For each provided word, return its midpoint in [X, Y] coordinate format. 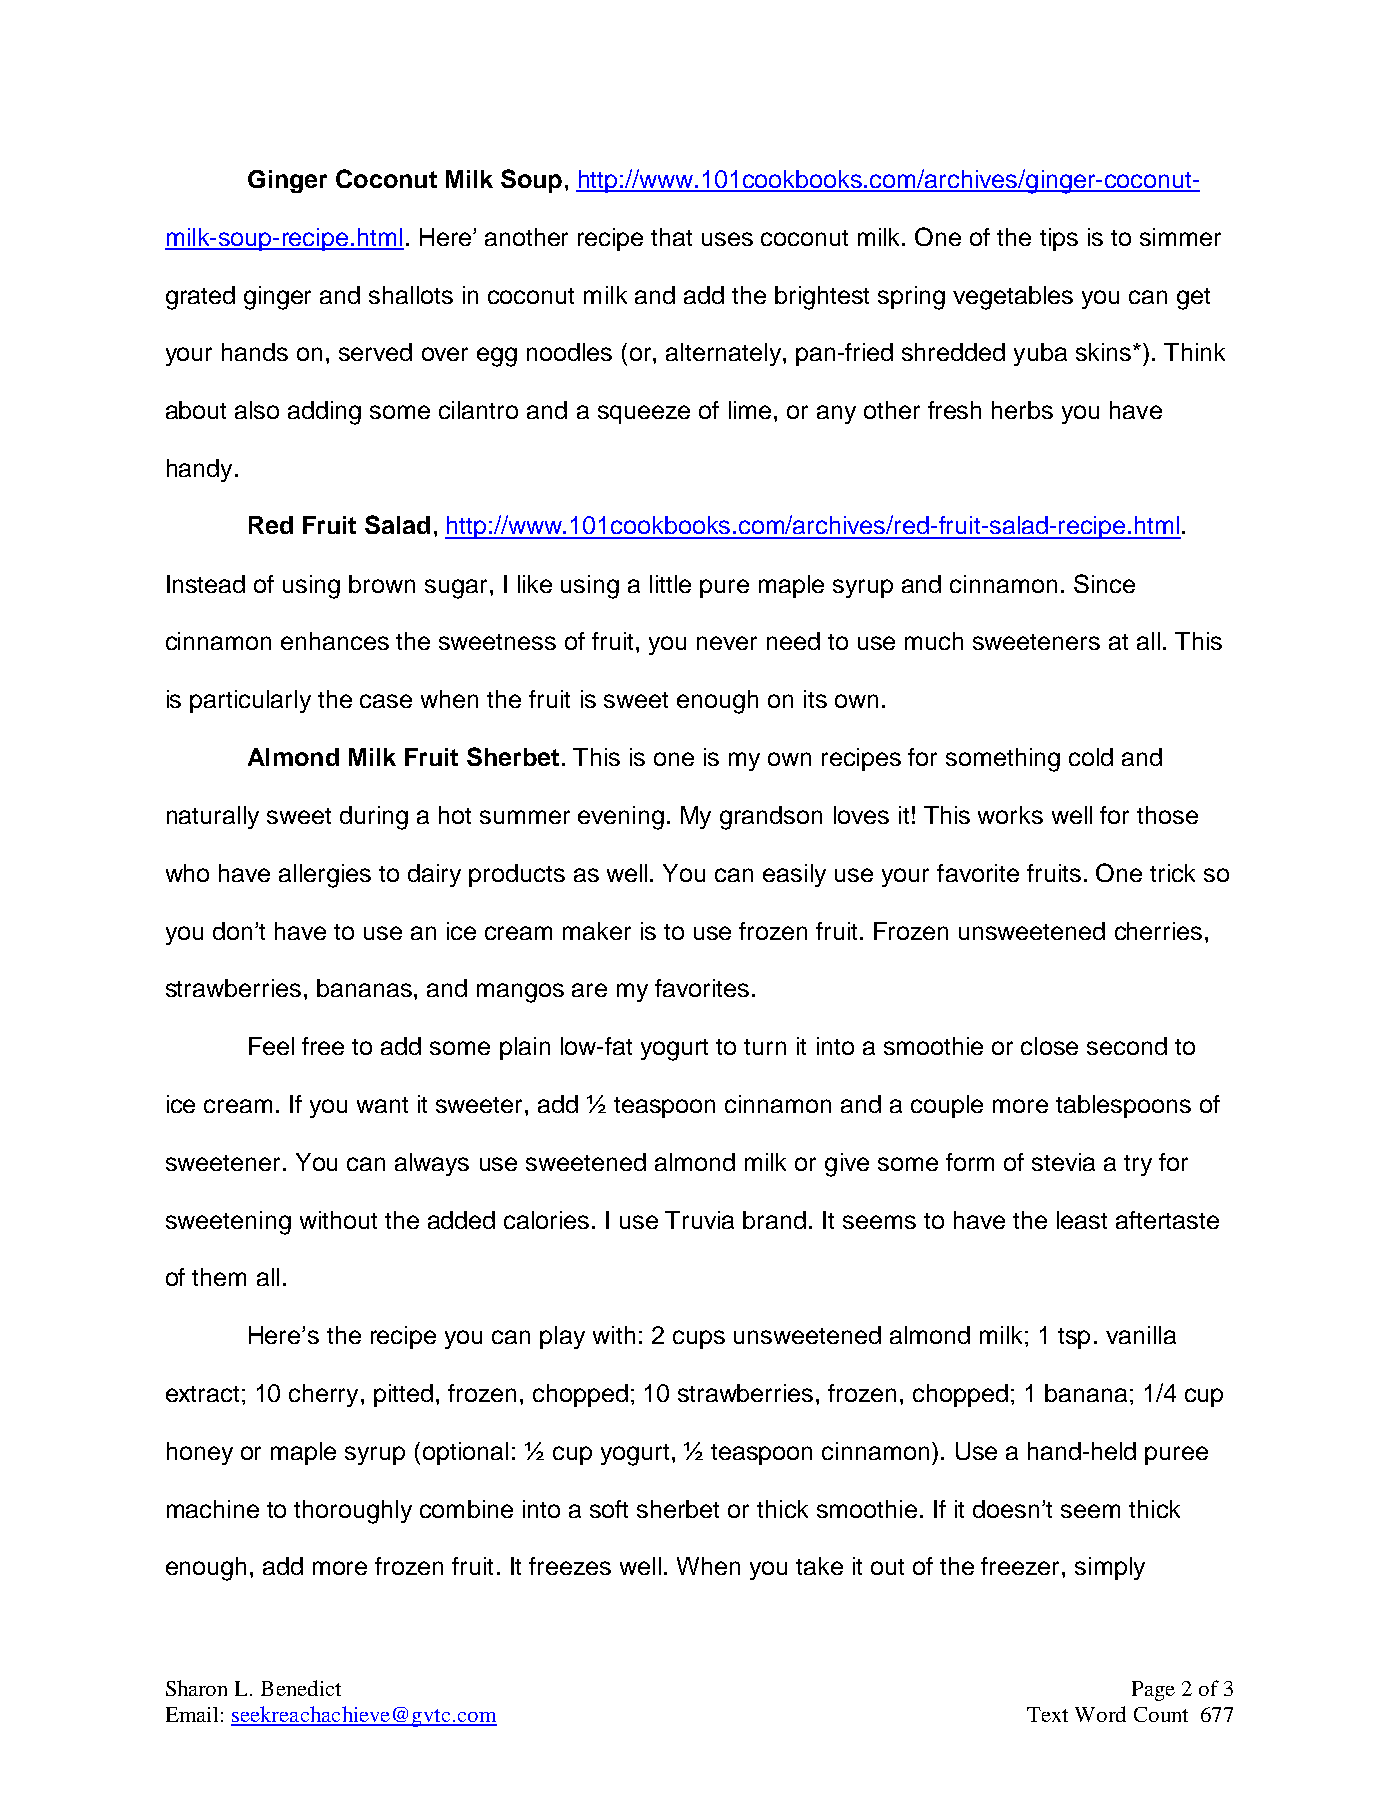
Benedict [301, 1688]
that [671, 237]
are [589, 990]
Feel [271, 1046]
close [1049, 1046]
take [819, 1566]
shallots [411, 295]
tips [1059, 239]
